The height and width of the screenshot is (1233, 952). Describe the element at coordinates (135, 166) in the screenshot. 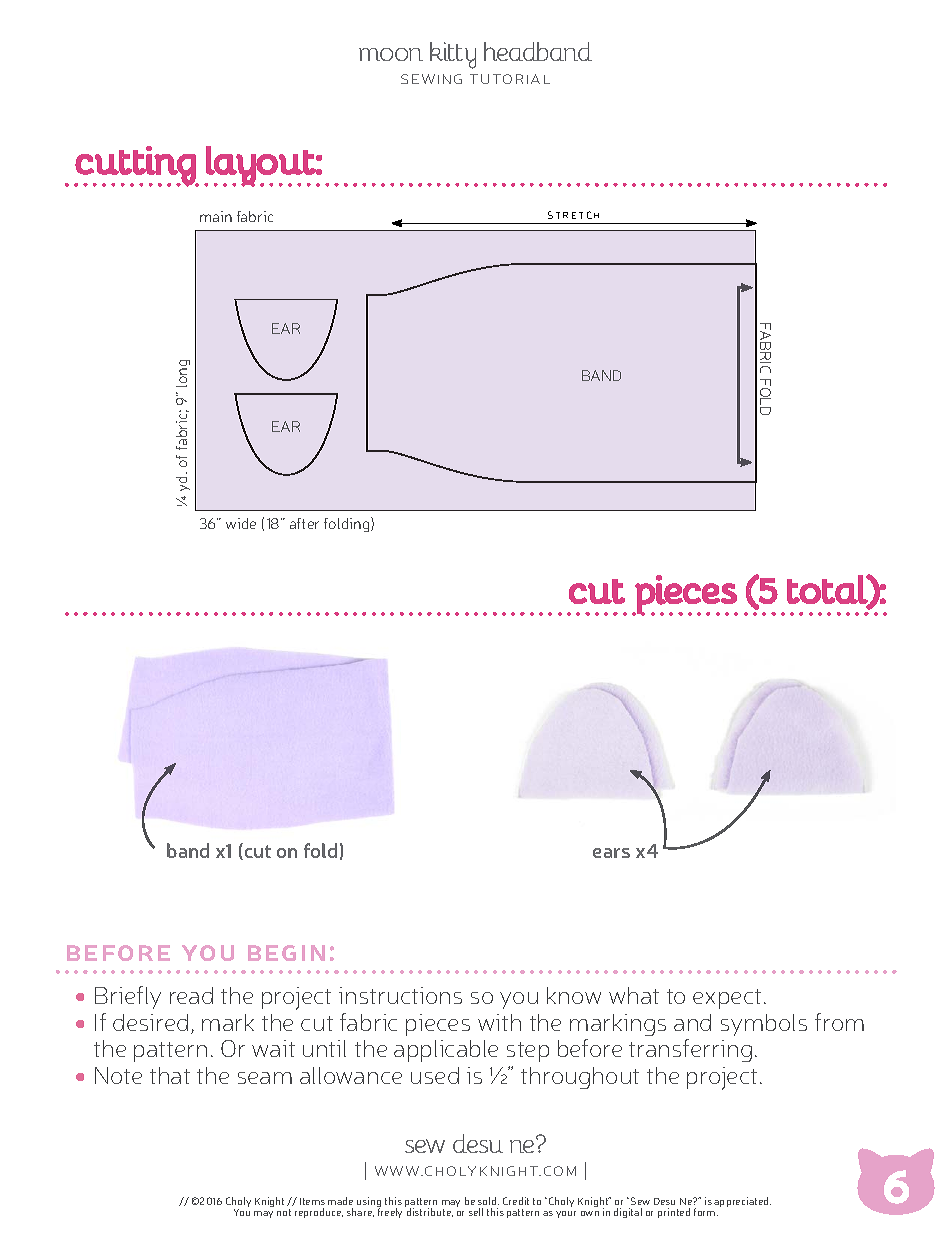

I see `cutting` at that location.
